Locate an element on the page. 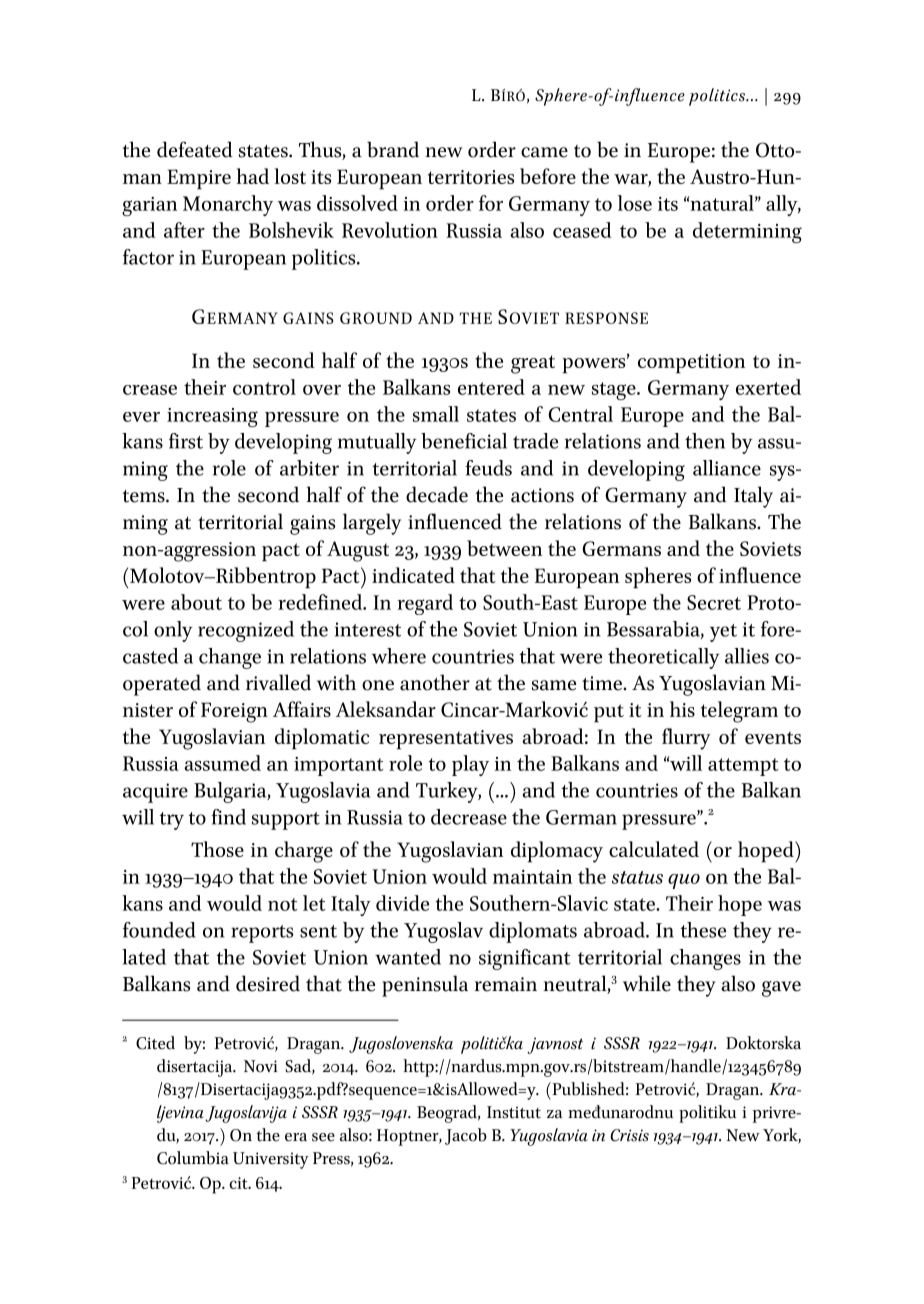 The image size is (924, 1304). territories is located at coordinates (471, 177).
